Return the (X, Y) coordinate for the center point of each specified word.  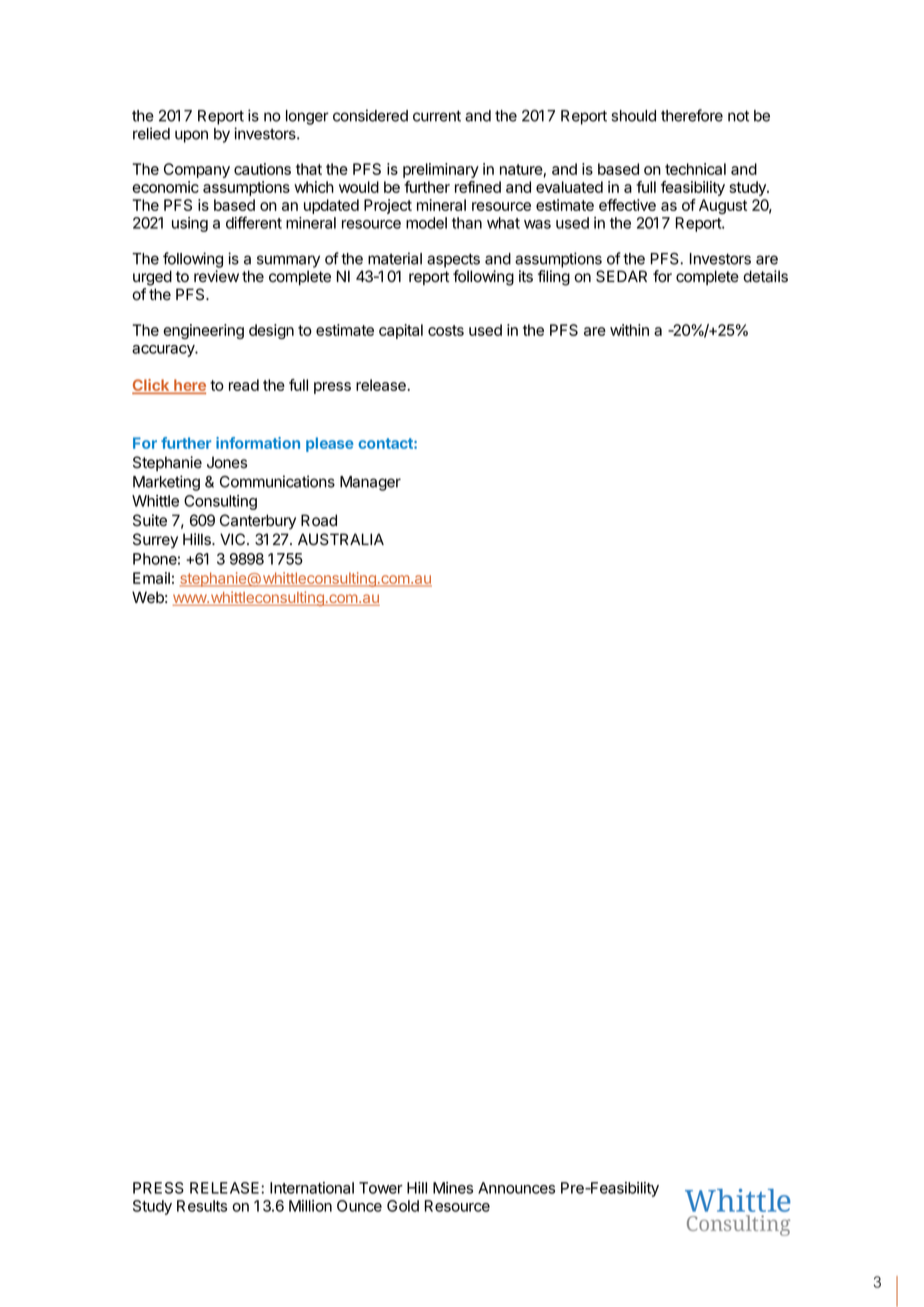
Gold (403, 1206)
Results (202, 1206)
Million (310, 1206)
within (629, 330)
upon (191, 136)
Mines (453, 1188)
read (244, 385)
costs (446, 330)
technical (695, 169)
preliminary (441, 170)
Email (151, 578)
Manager (370, 483)
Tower (381, 1188)
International (312, 1188)
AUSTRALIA (341, 539)
